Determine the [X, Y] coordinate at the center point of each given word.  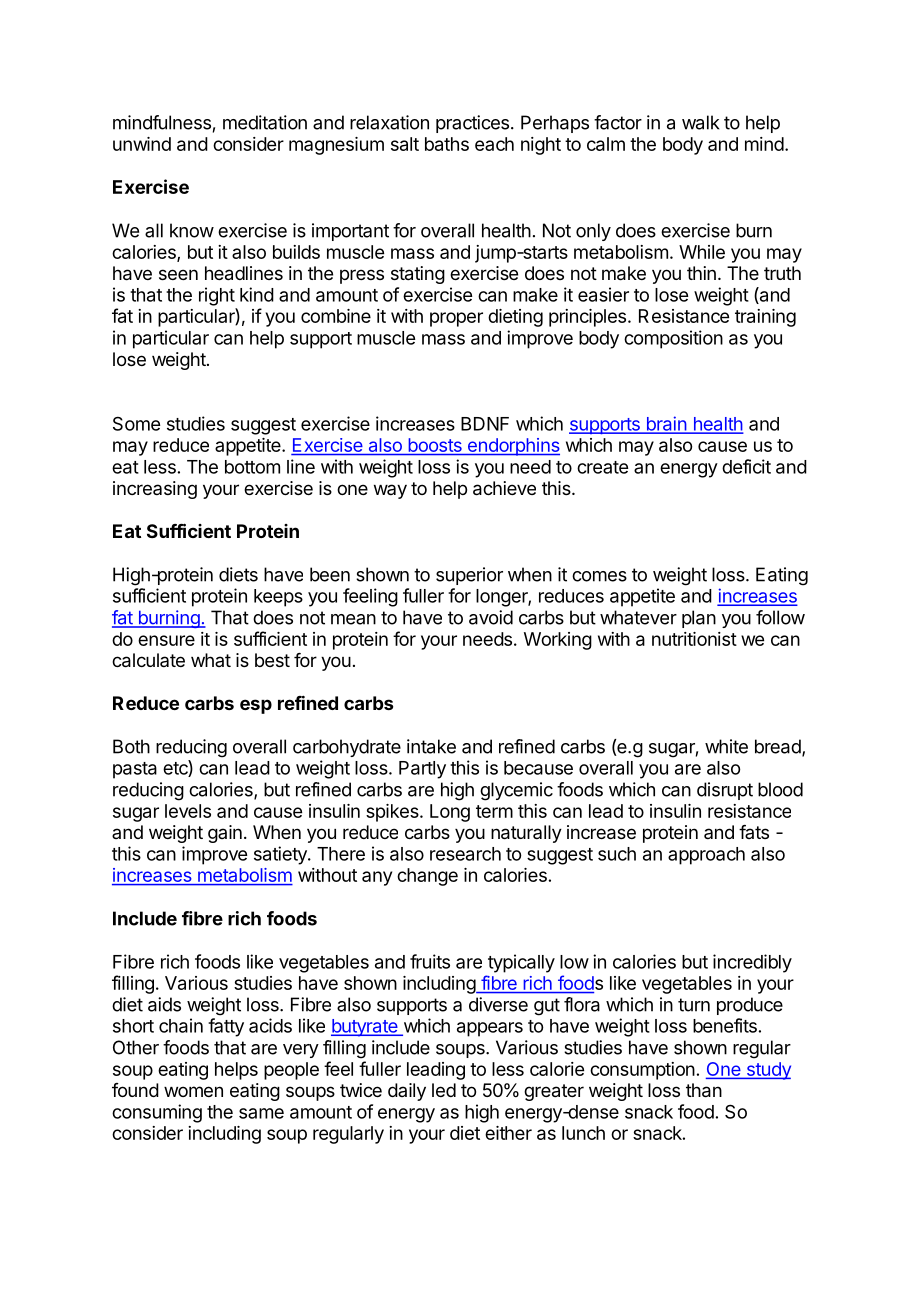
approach [706, 856]
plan [699, 619]
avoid [491, 617]
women [193, 1091]
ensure [166, 640]
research [465, 854]
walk [700, 122]
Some [136, 423]
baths [447, 144]
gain [225, 834]
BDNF [485, 424]
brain [666, 424]
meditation [265, 122]
